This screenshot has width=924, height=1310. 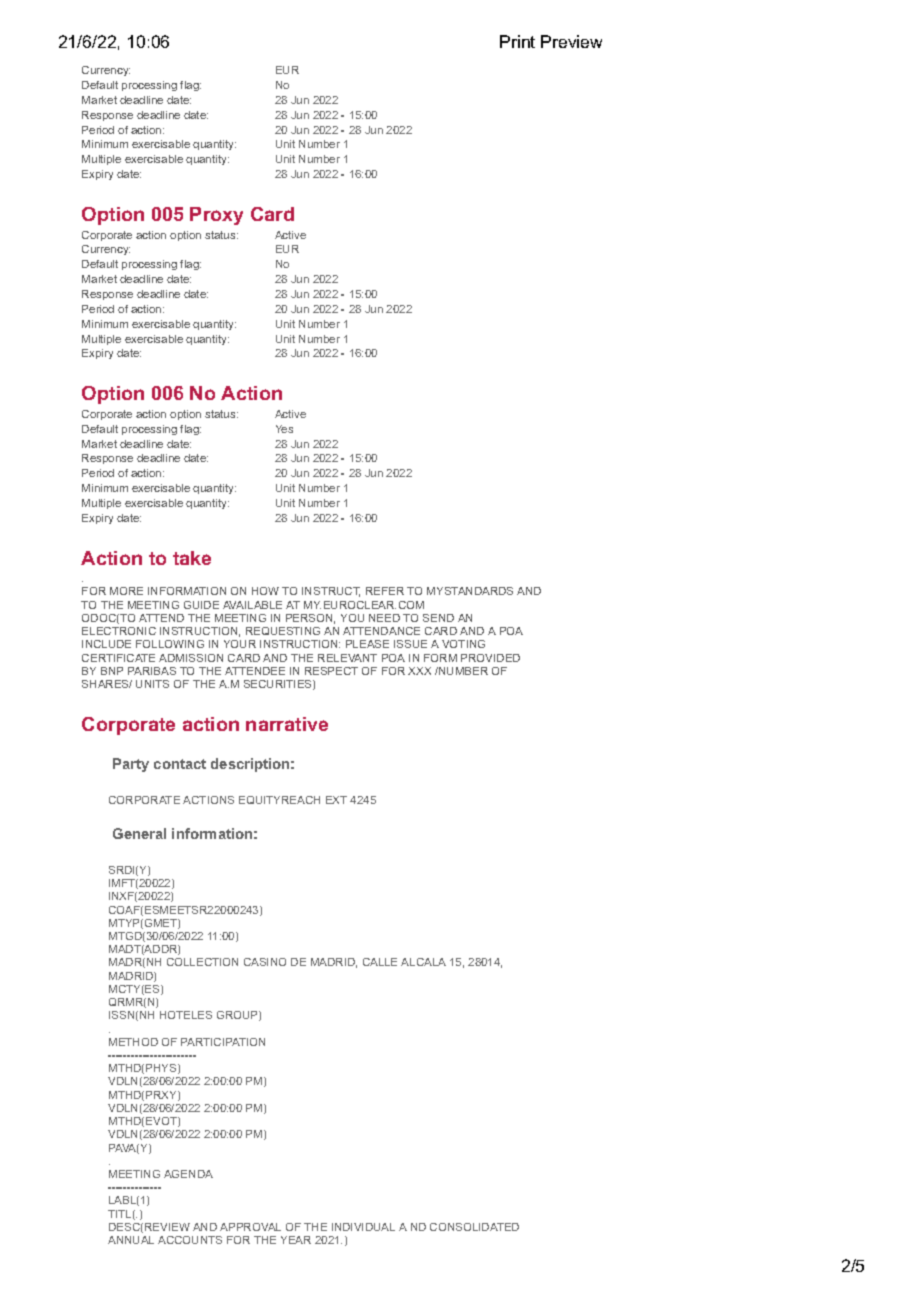 I want to click on COLLECTION, so click(x=202, y=962).
